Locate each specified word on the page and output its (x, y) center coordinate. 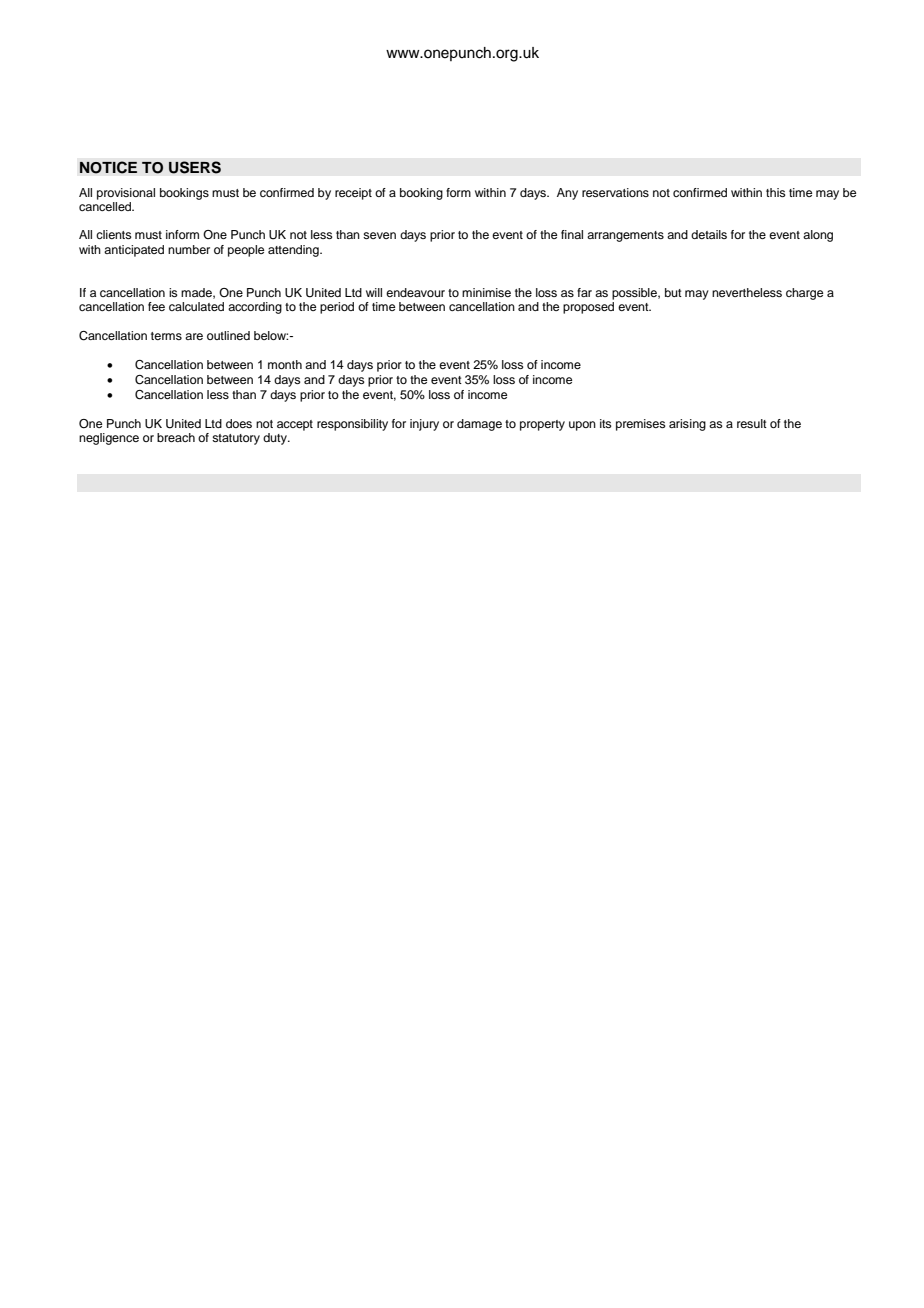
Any (567, 194)
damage (479, 425)
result (752, 423)
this (776, 192)
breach (176, 437)
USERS (195, 167)
